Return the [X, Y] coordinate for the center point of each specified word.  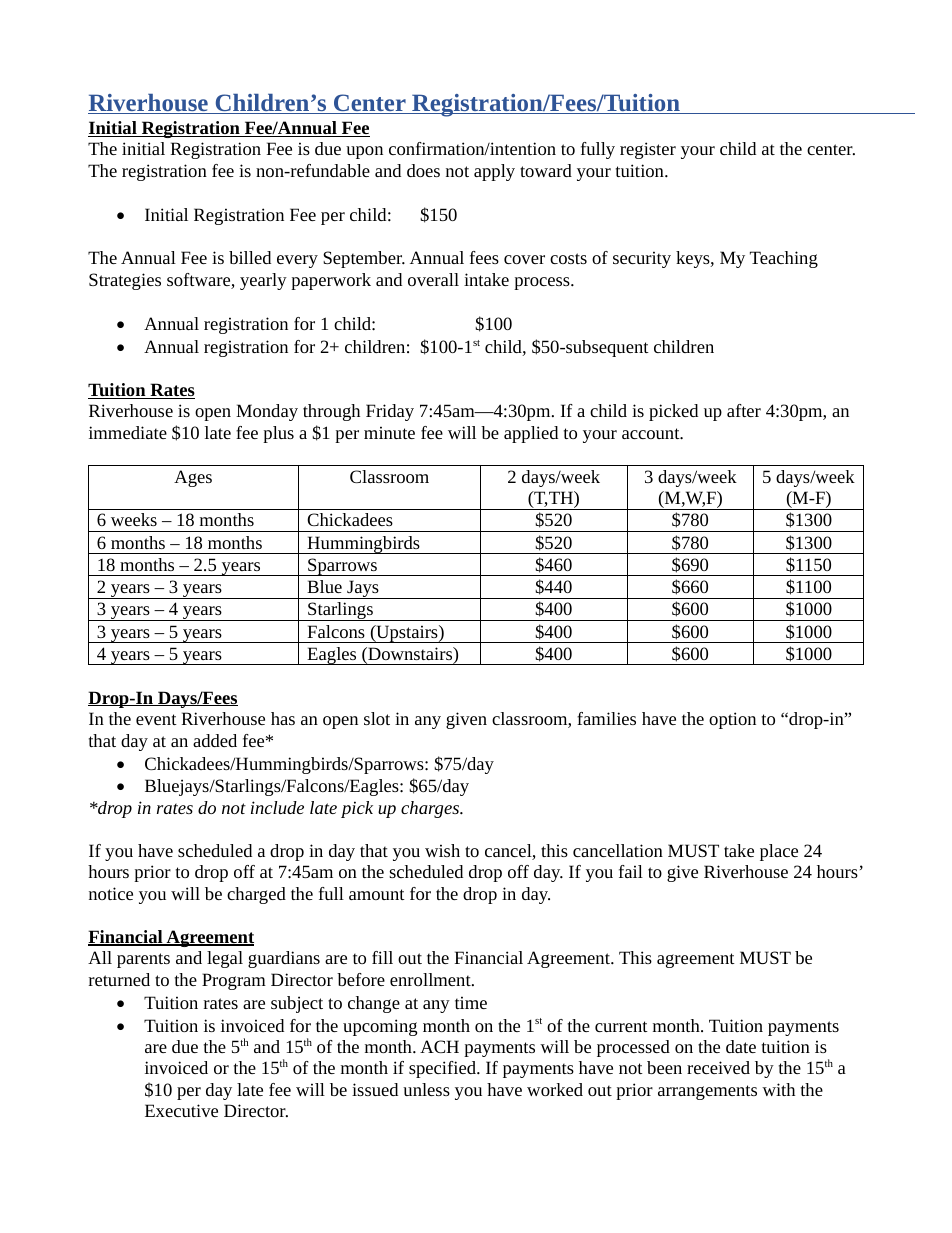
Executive [181, 1110]
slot [377, 718]
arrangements [707, 1092]
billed [250, 257]
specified [443, 1069]
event [156, 719]
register [648, 150]
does [423, 170]
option [732, 720]
